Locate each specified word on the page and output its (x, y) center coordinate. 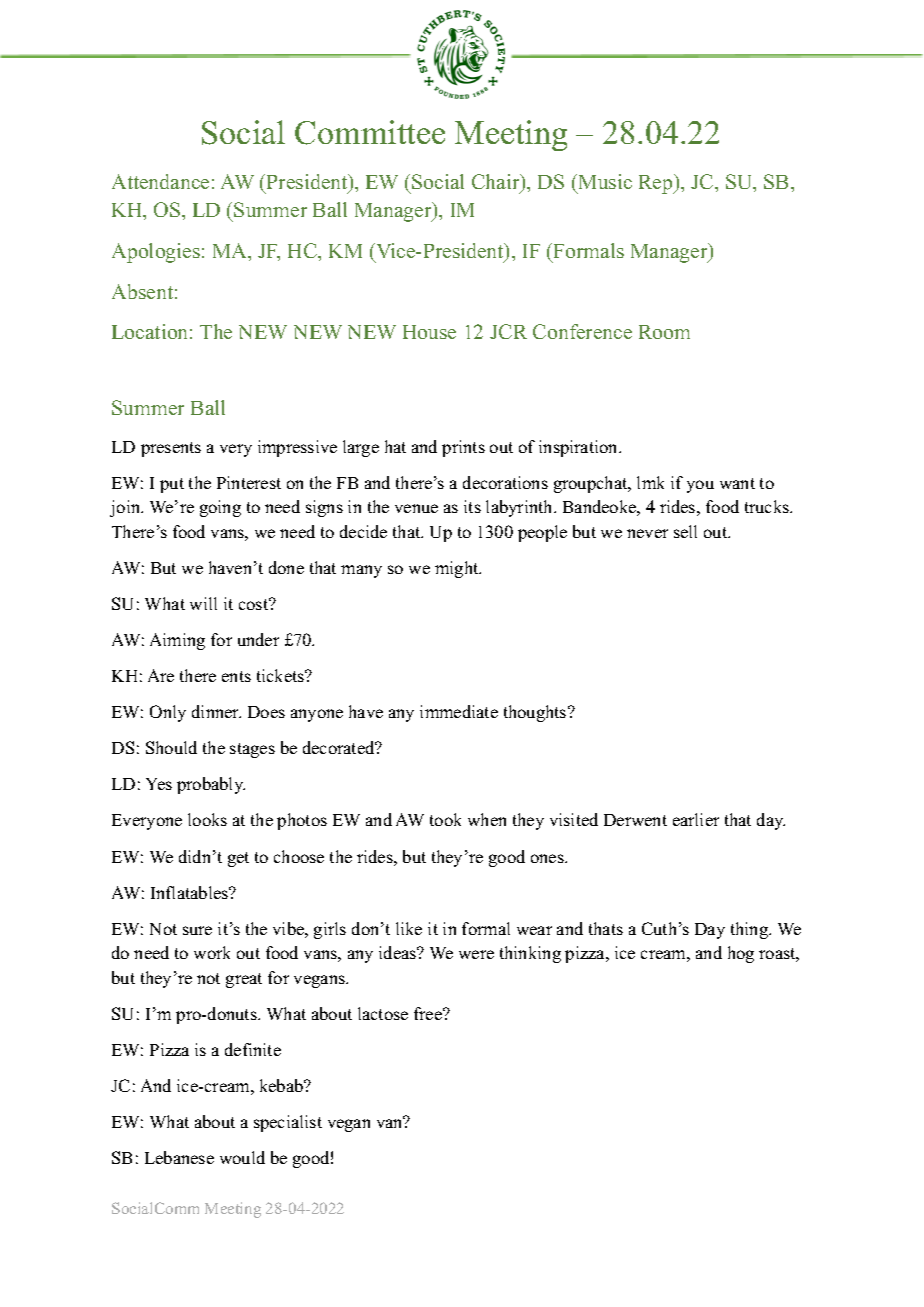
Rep (657, 184)
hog (741, 954)
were (476, 954)
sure (197, 930)
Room (664, 332)
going (220, 508)
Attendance (160, 181)
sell (685, 531)
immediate (459, 711)
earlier (696, 819)
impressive (297, 448)
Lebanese (179, 1157)
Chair (497, 183)
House (429, 332)
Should (171, 747)
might (458, 569)
